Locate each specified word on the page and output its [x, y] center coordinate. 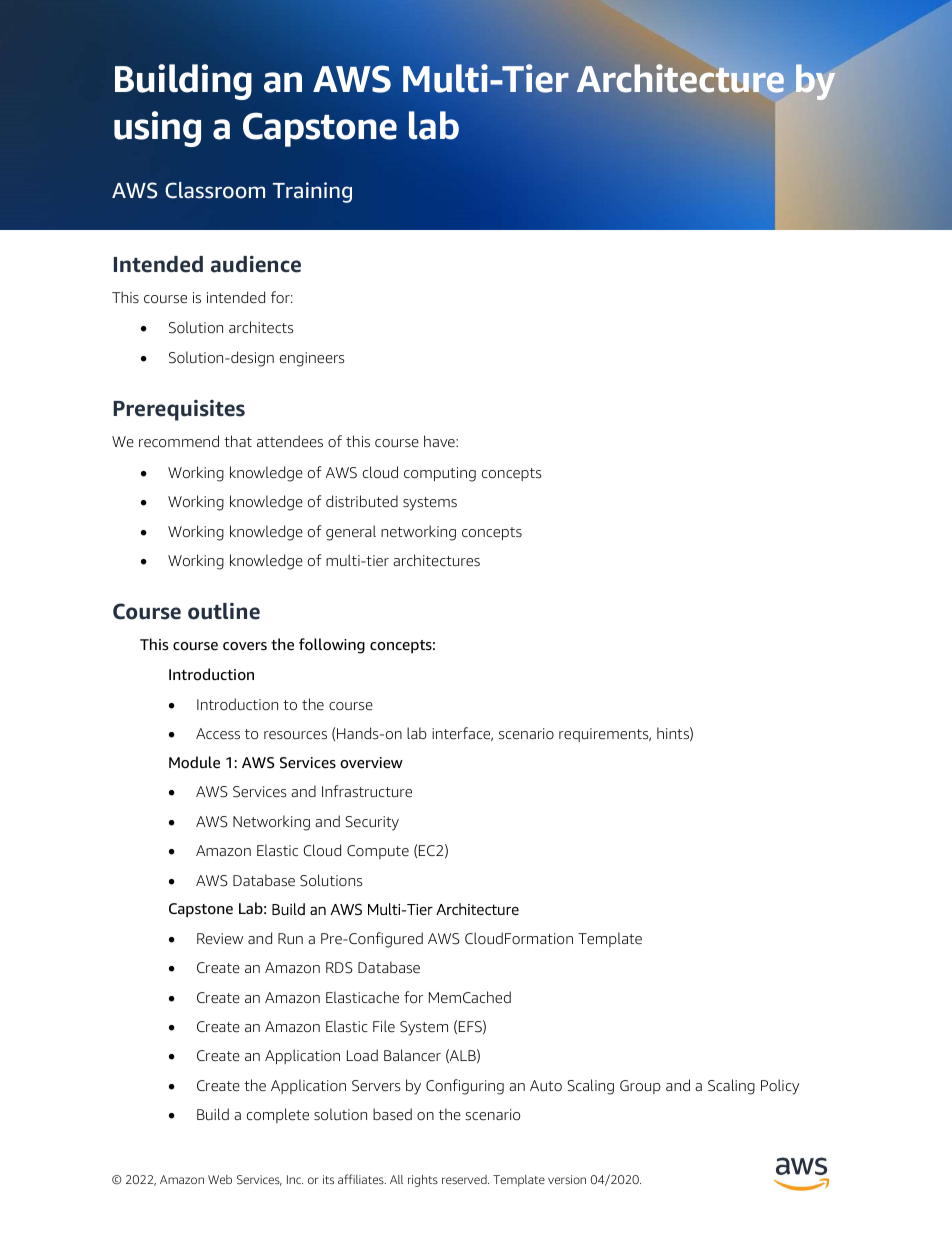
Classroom [215, 190]
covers [245, 646]
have [440, 441]
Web [220, 1179]
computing [440, 474]
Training [312, 192]
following [332, 646]
